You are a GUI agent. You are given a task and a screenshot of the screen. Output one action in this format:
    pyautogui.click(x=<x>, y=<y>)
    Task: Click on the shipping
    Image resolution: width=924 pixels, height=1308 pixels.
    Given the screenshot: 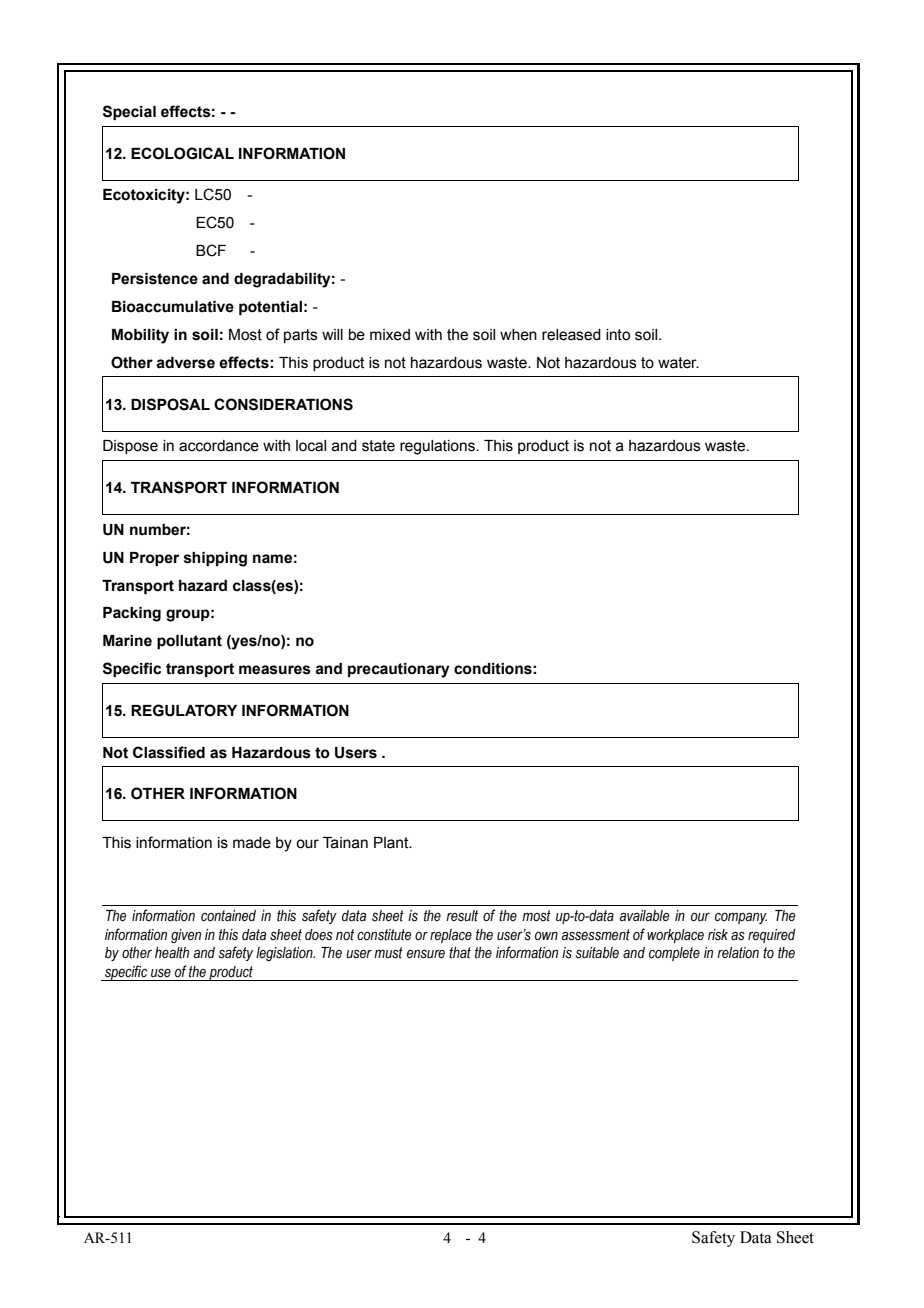 What is the action you would take?
    pyautogui.click(x=215, y=559)
